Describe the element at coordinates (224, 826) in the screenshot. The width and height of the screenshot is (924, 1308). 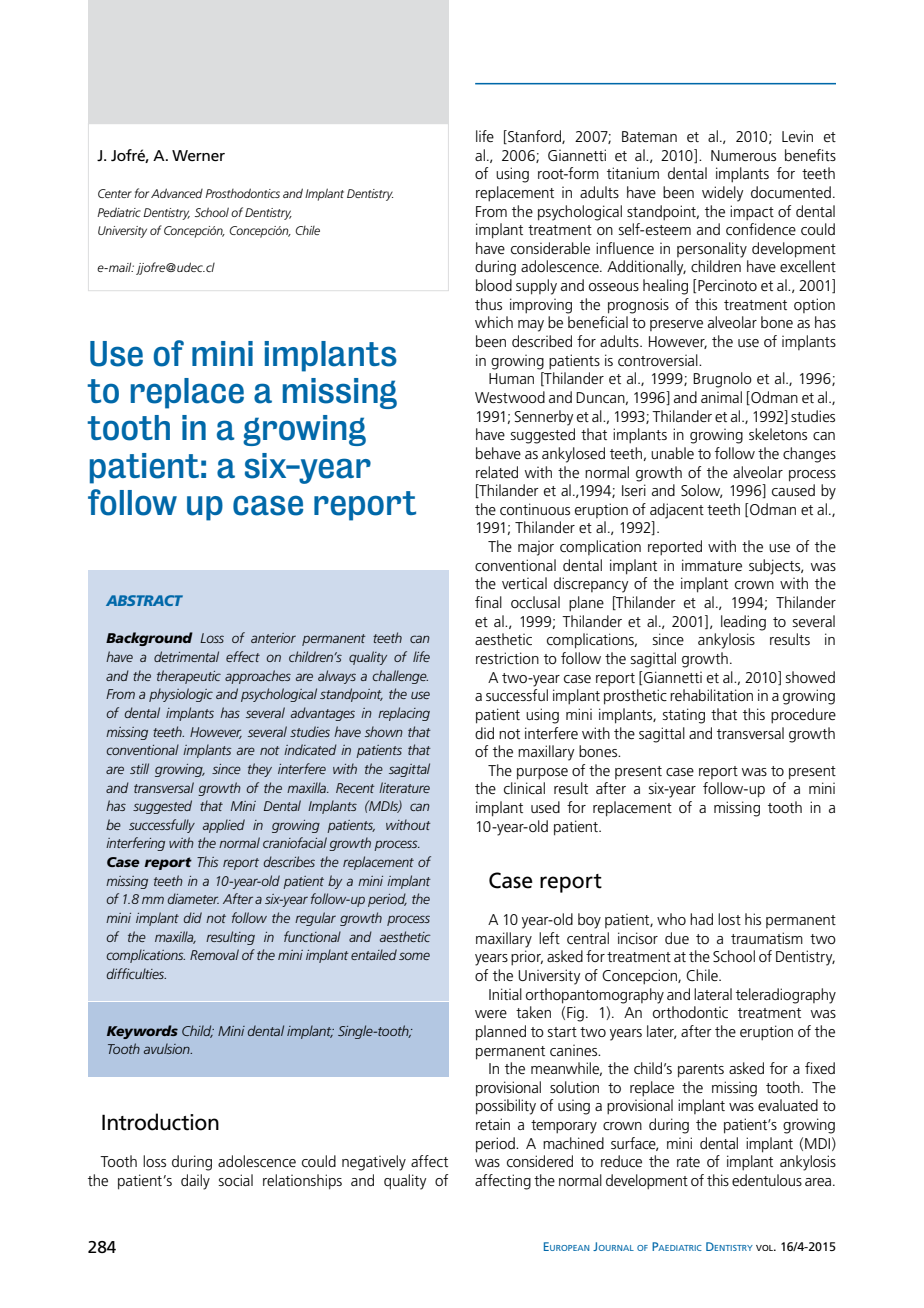
I see `applied` at that location.
